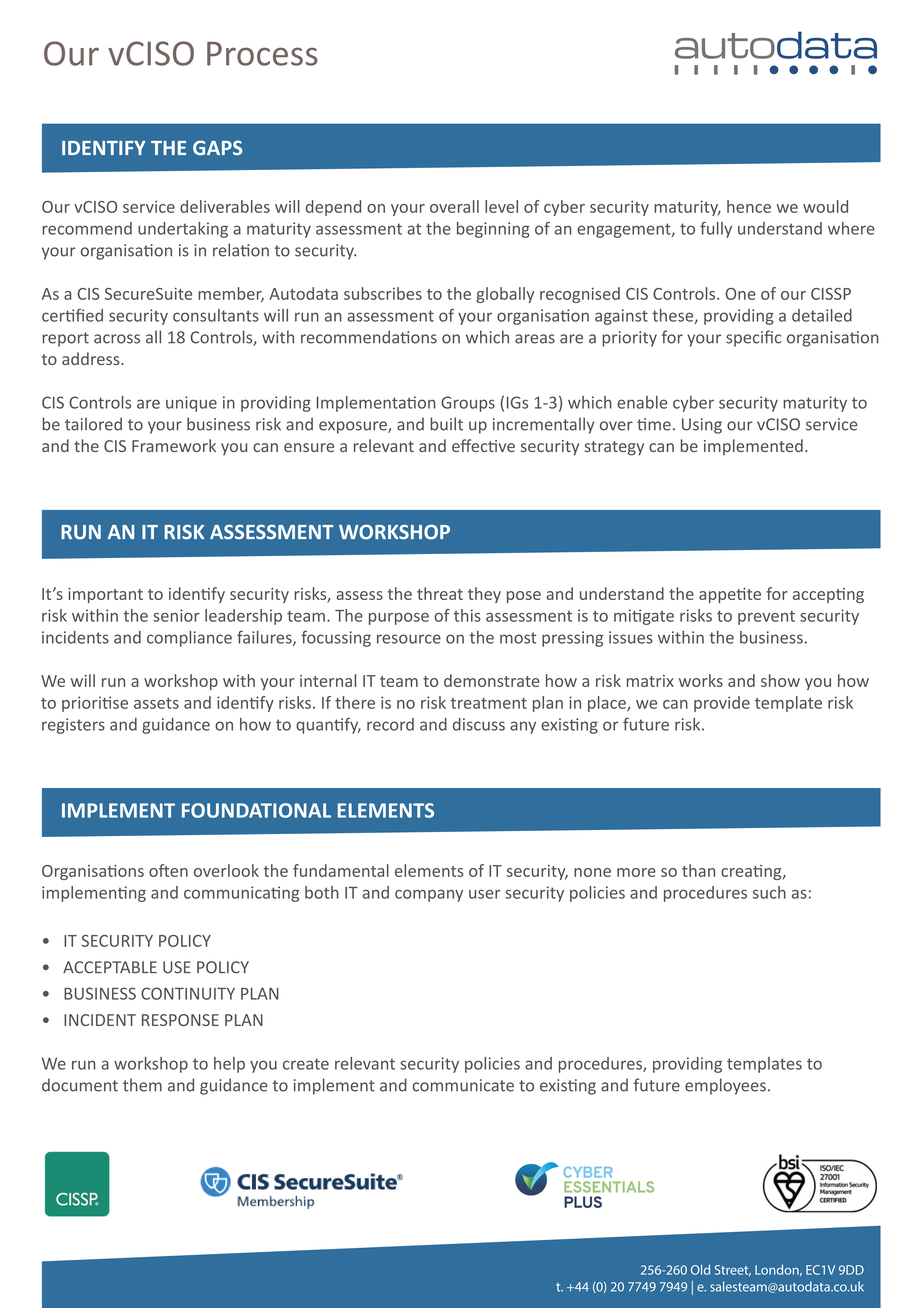  What do you see at coordinates (189, 639) in the image?
I see `compliance` at bounding box center [189, 639].
